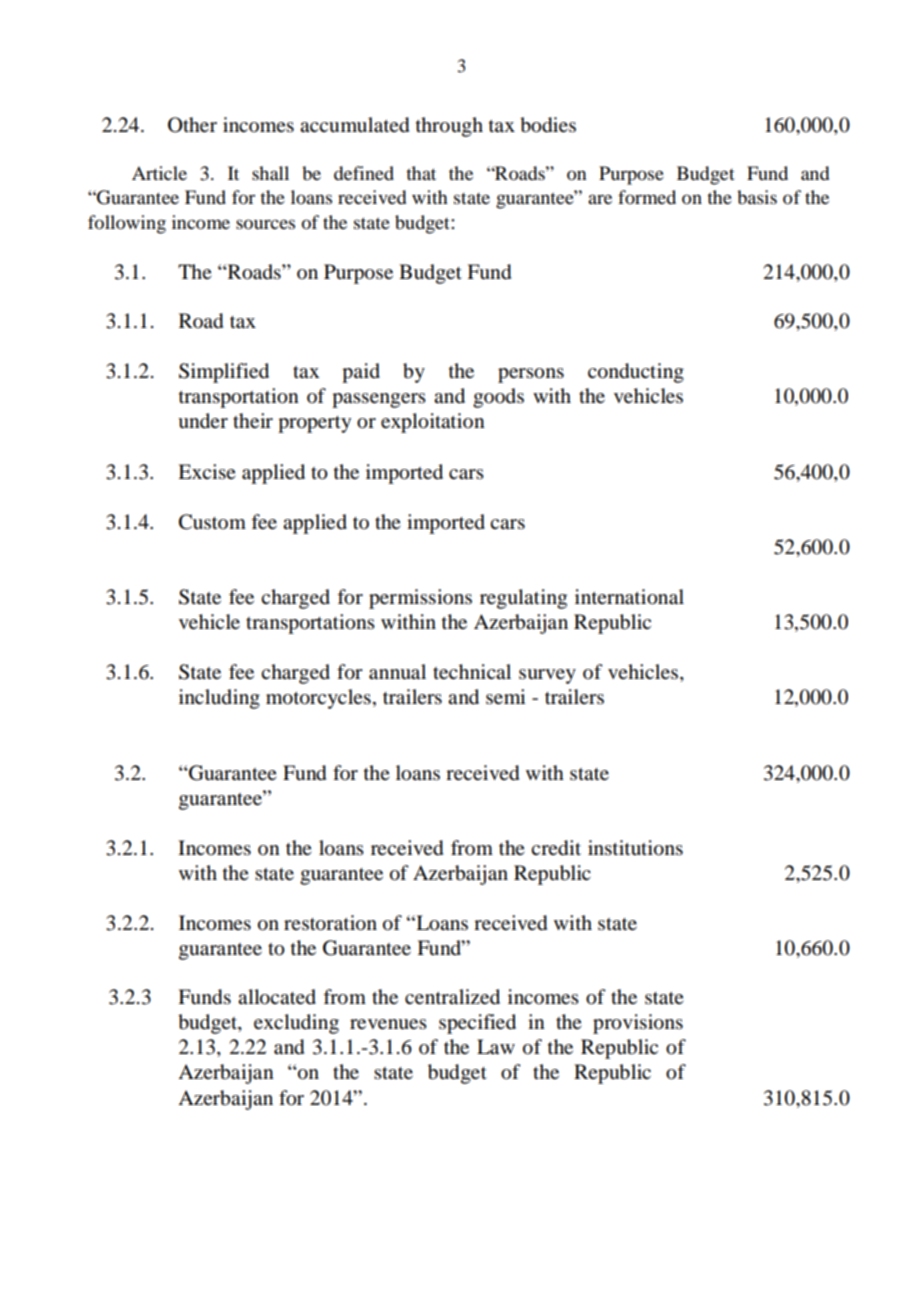 The height and width of the image is (1308, 924). I want to click on including, so click(219, 699).
